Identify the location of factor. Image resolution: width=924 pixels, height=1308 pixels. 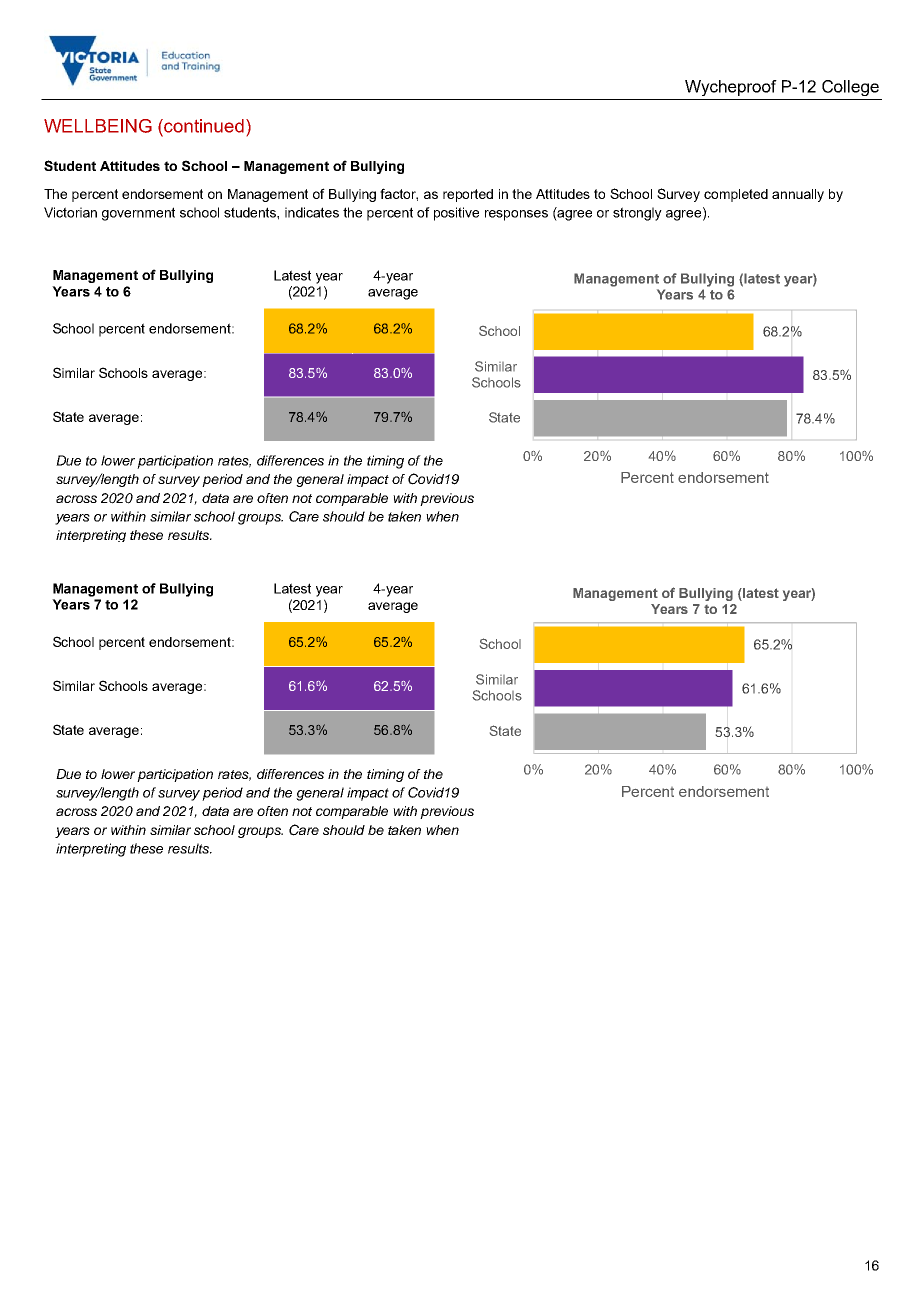
(399, 194).
